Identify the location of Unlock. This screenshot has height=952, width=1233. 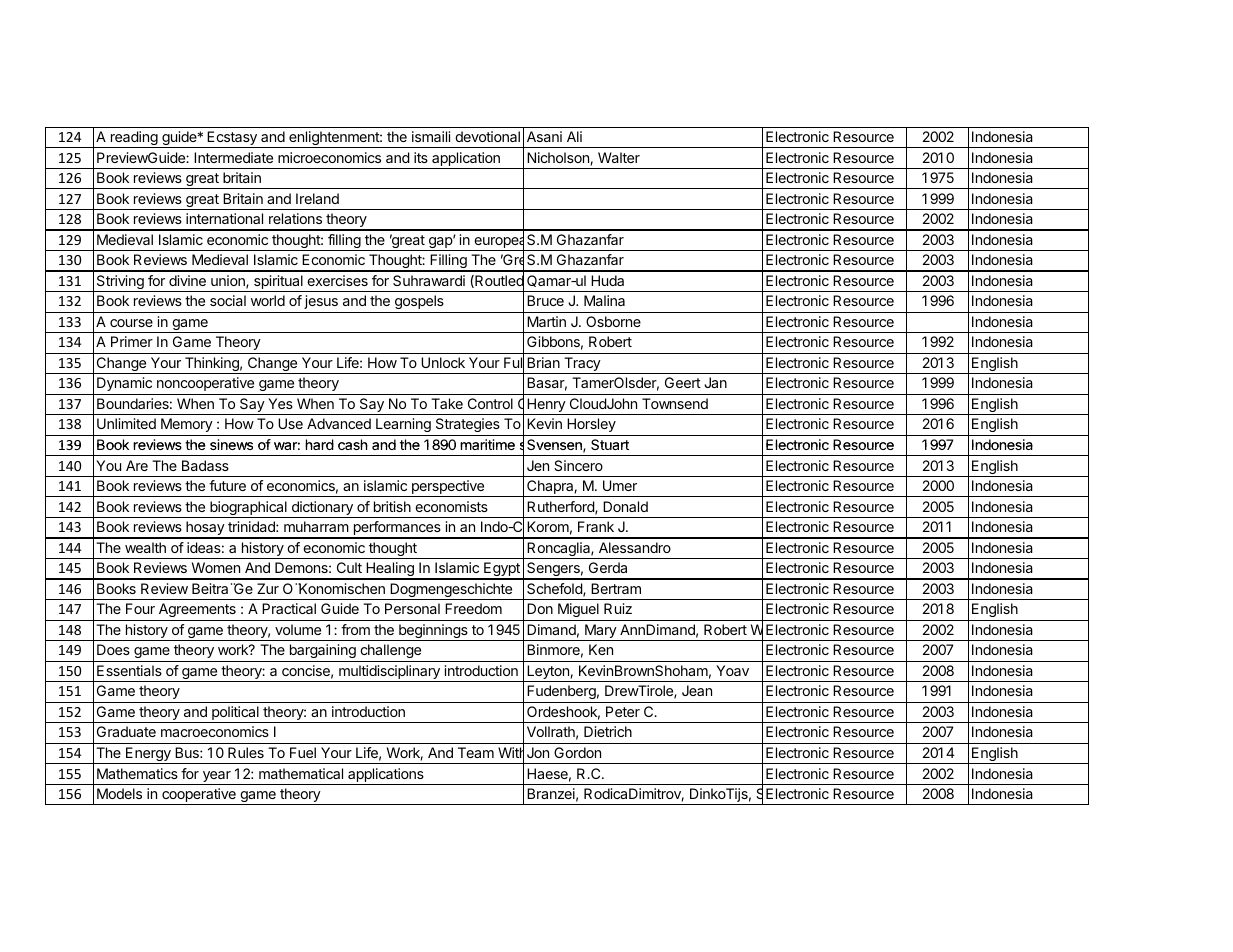
(443, 362).
